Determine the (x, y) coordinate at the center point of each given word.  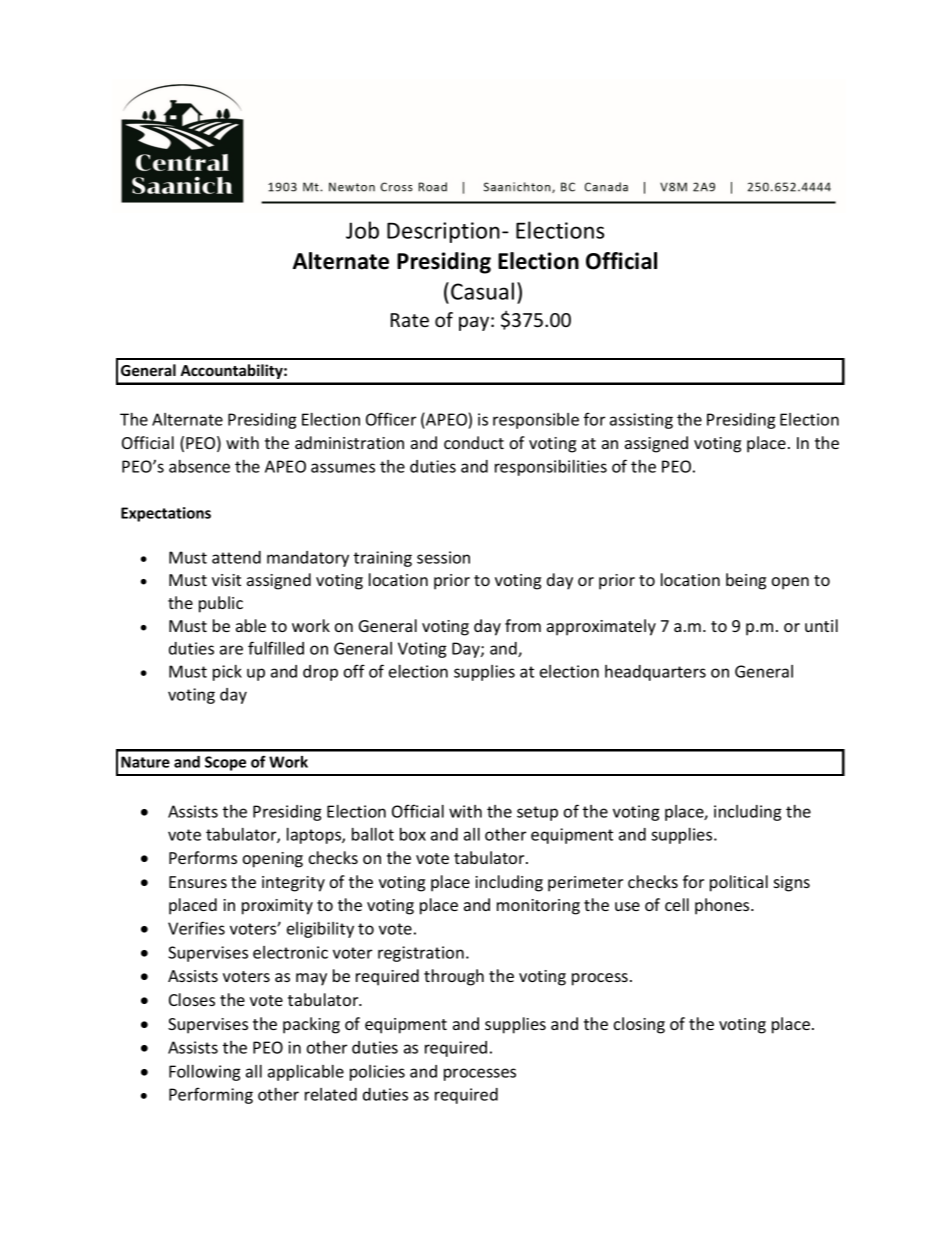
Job (362, 230)
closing (639, 1025)
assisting (641, 421)
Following (205, 1073)
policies (377, 1073)
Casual (482, 291)
